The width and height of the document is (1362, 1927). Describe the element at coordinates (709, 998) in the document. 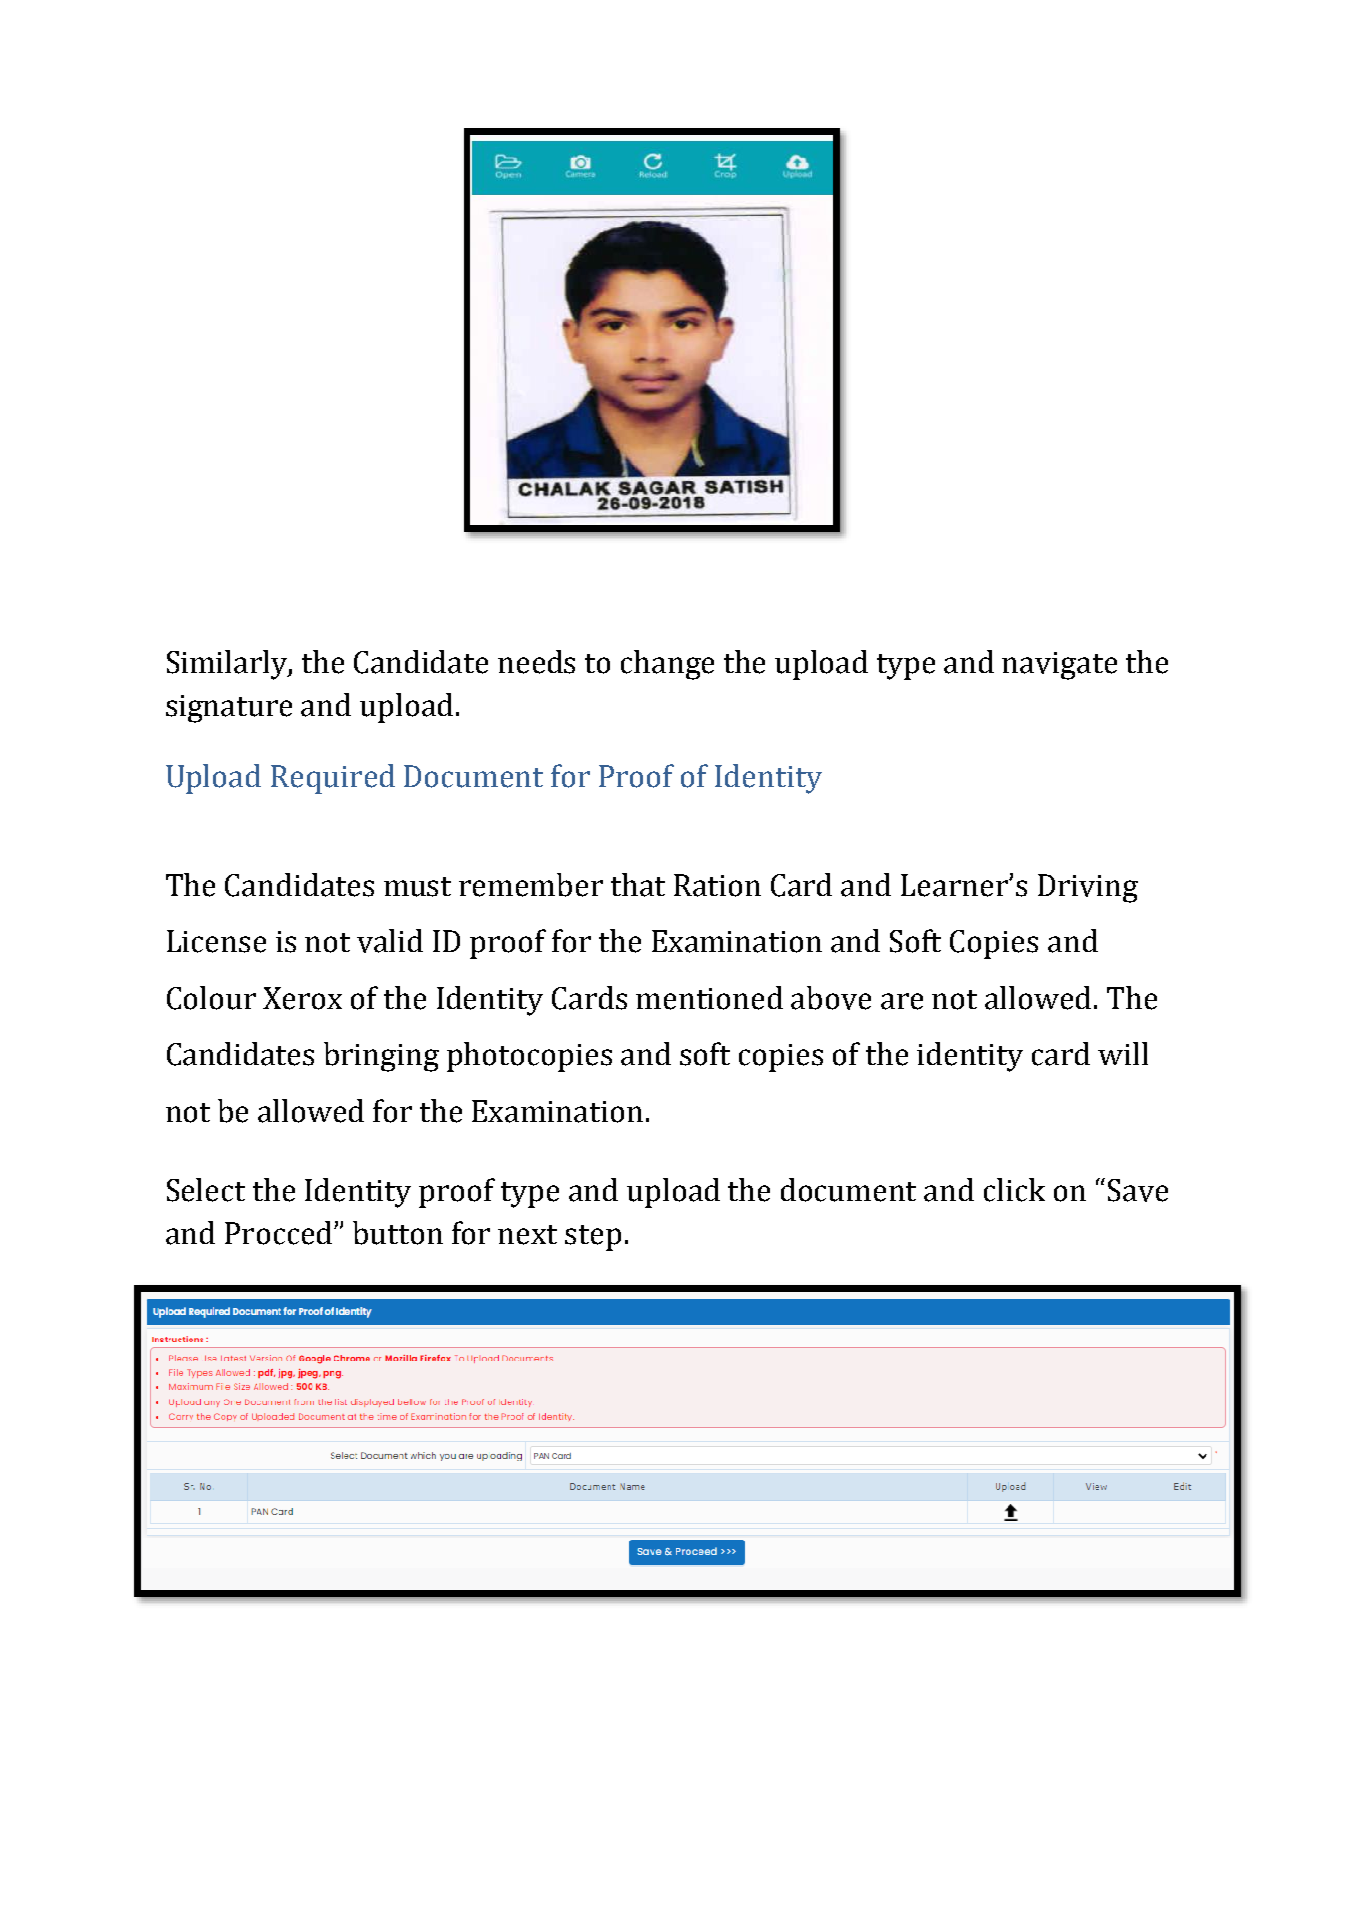

I see `mentioned` at that location.
